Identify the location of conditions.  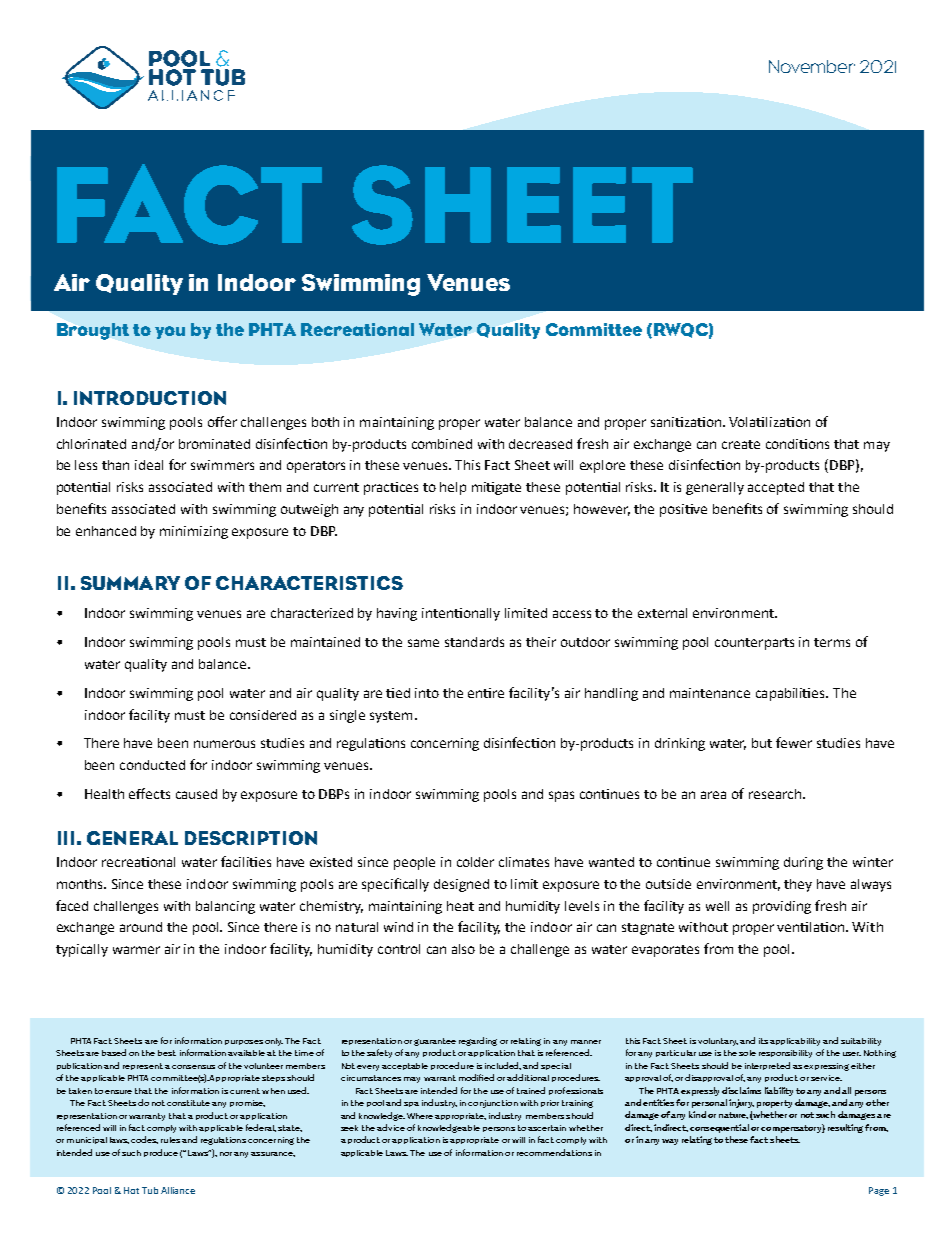
(797, 444).
